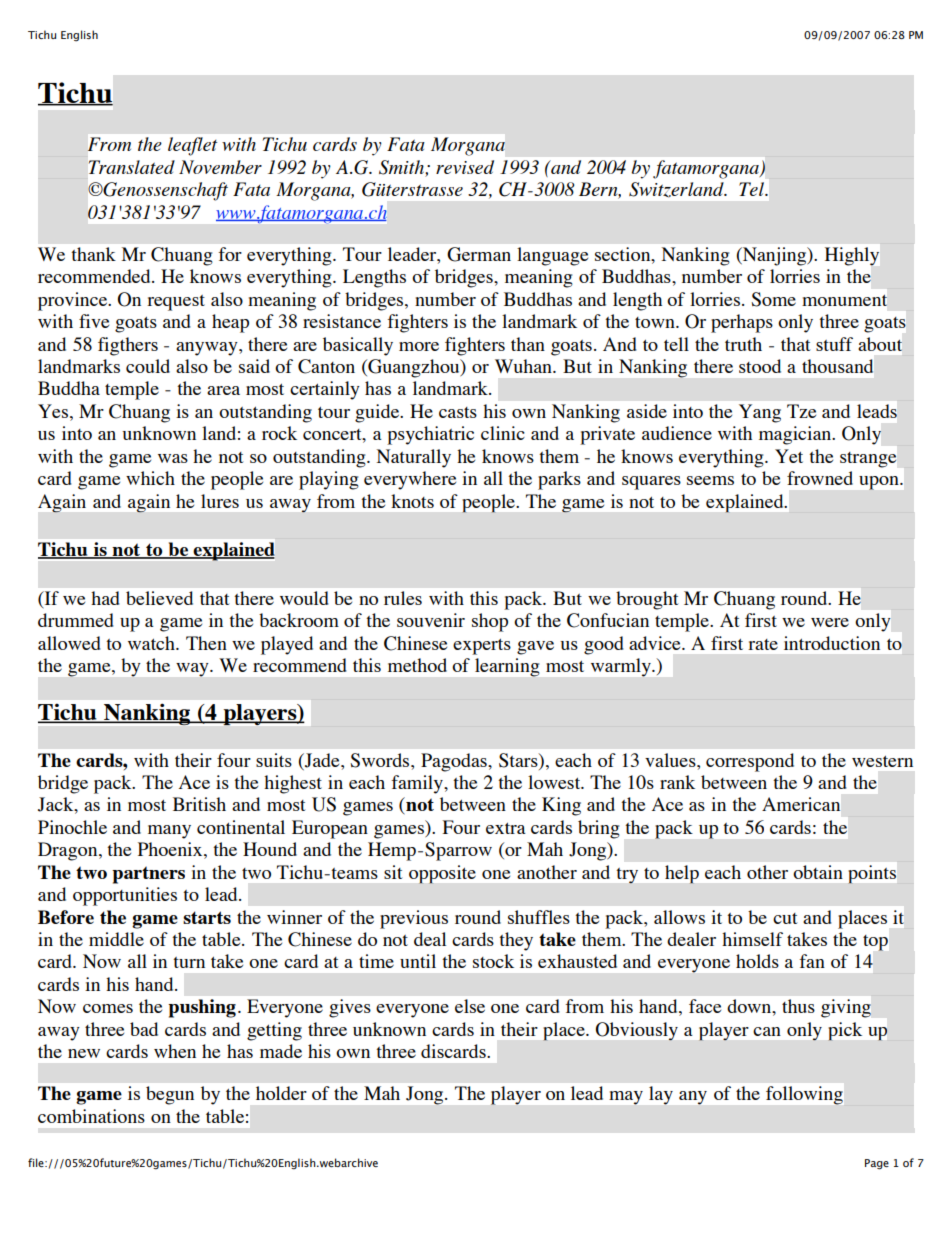 This document has height=1233, width=952. What do you see at coordinates (763, 644) in the document?
I see `rate` at bounding box center [763, 644].
